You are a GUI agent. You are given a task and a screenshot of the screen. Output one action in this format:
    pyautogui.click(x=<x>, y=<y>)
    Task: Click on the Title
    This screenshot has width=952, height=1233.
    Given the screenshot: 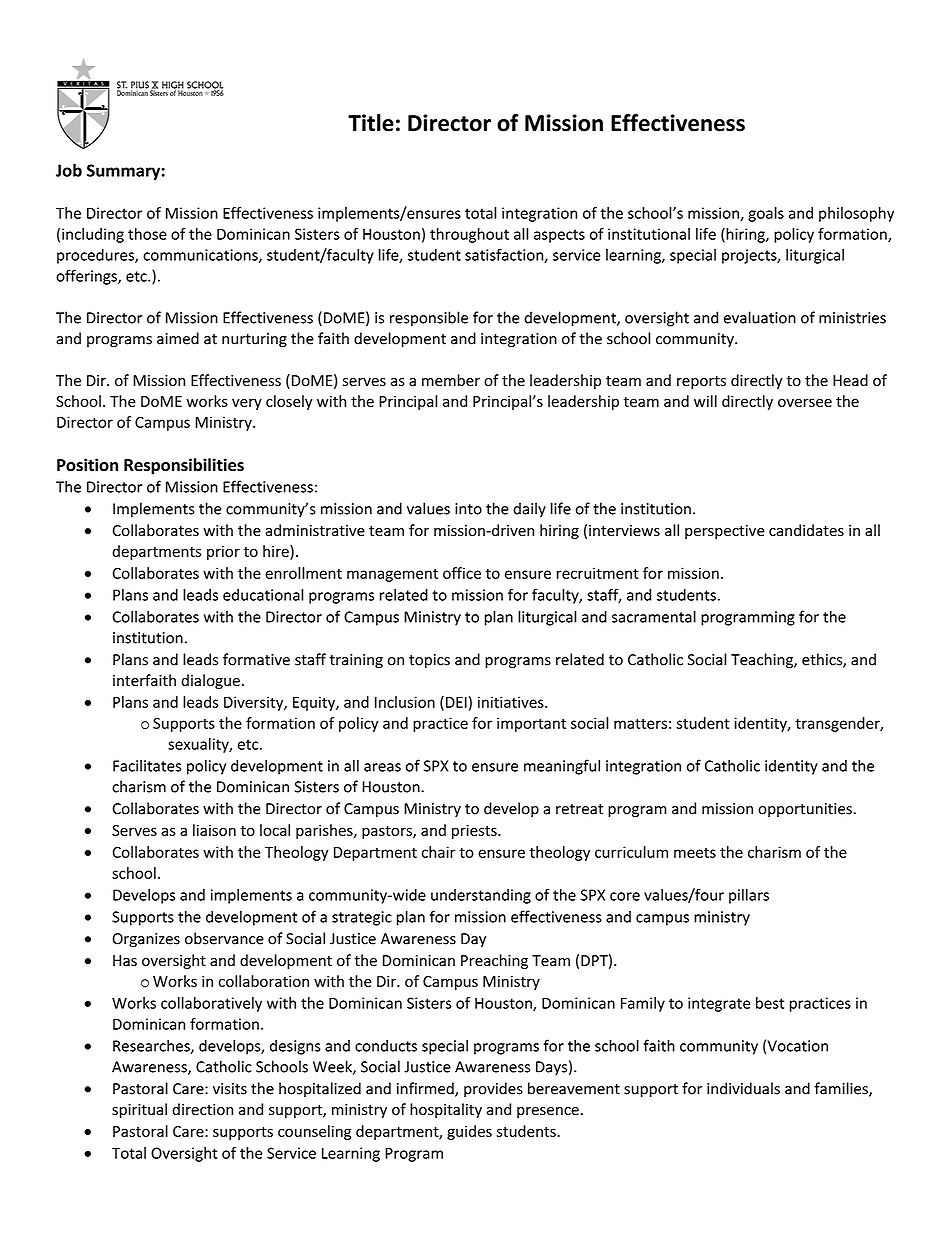 What is the action you would take?
    pyautogui.click(x=371, y=123)
